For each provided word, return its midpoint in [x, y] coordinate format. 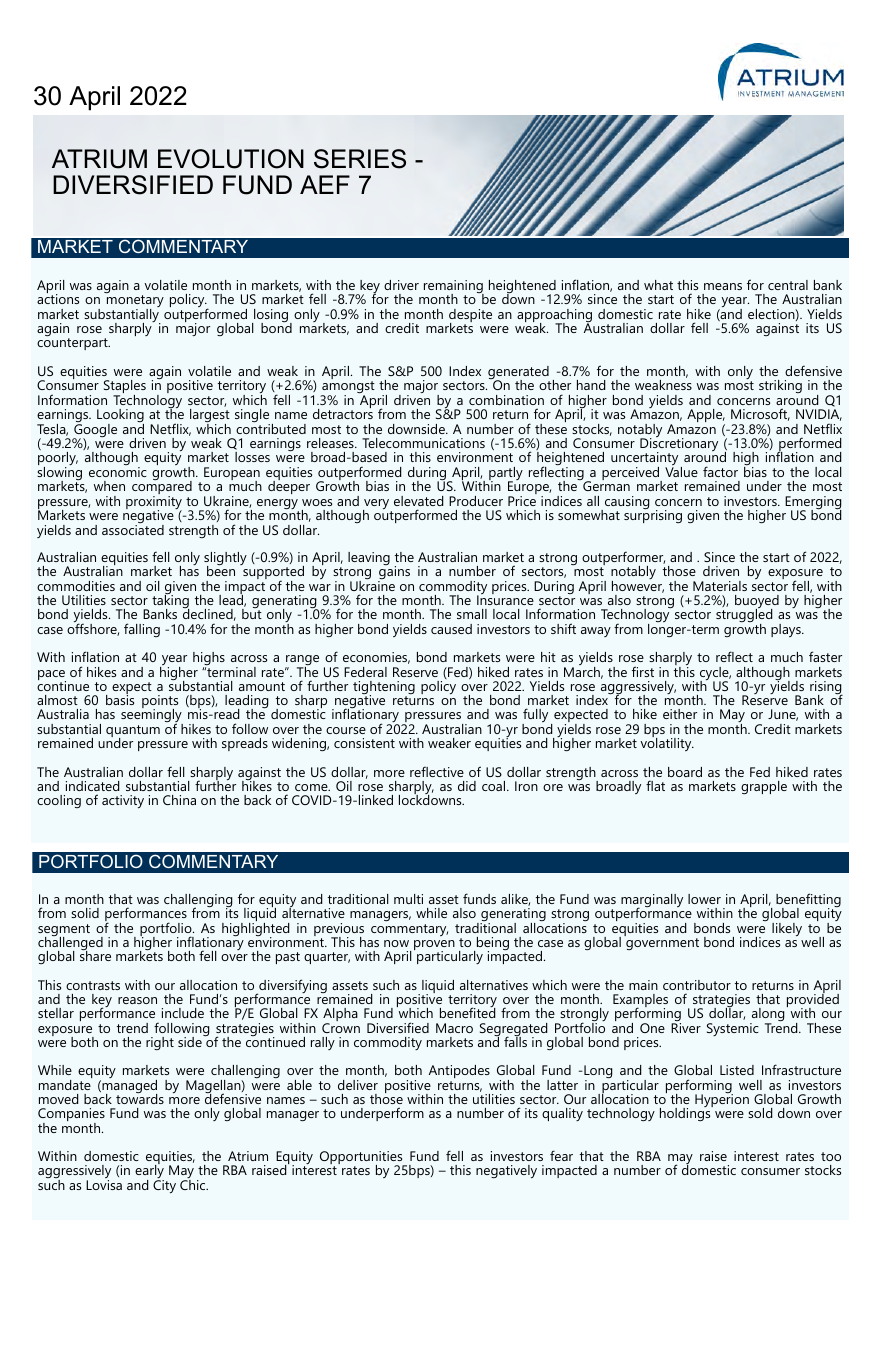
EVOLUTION [231, 159]
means [723, 286]
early [149, 1172]
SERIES [360, 159]
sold [760, 1113]
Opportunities [362, 1159]
